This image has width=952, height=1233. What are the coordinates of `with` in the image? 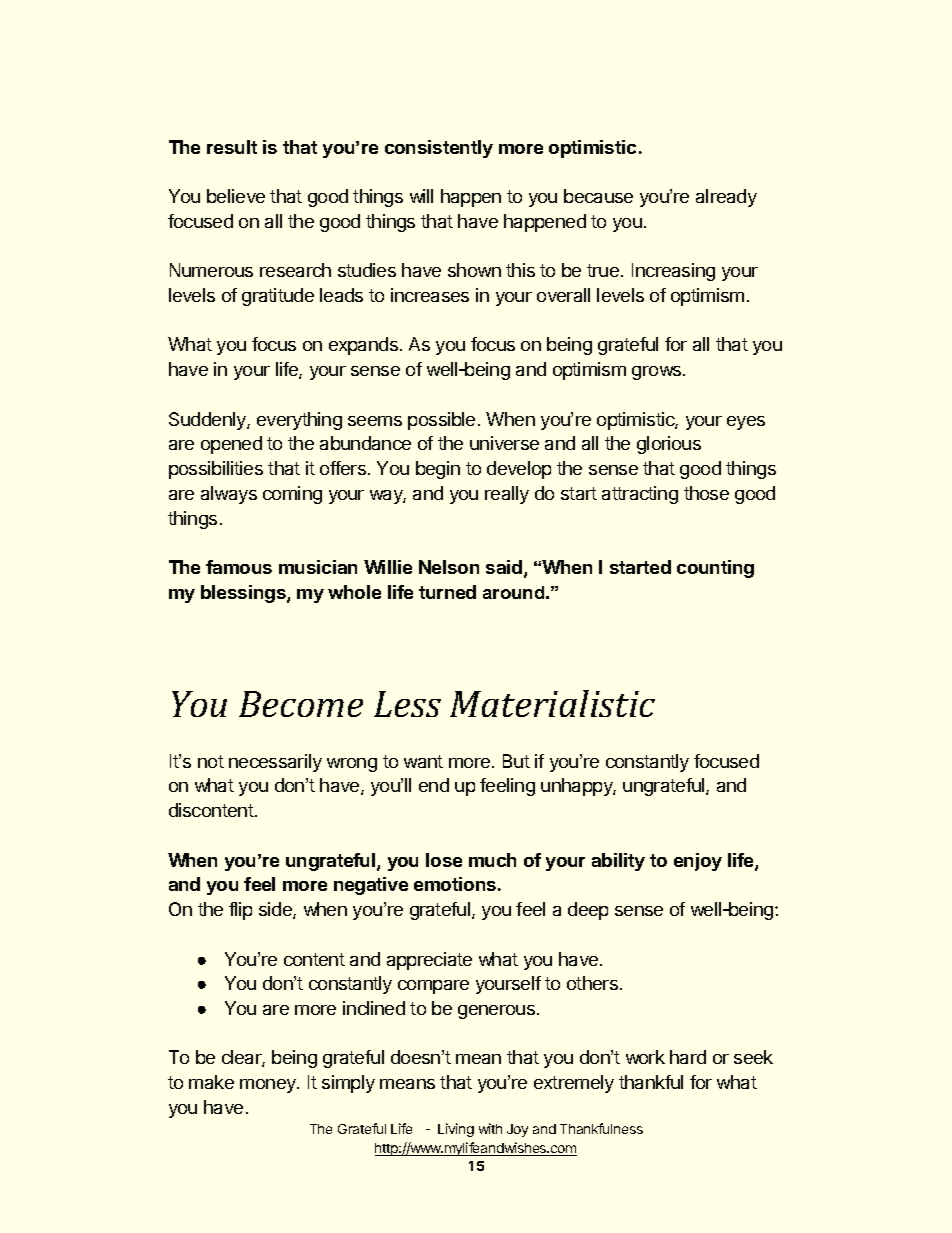 It's located at (490, 1128).
